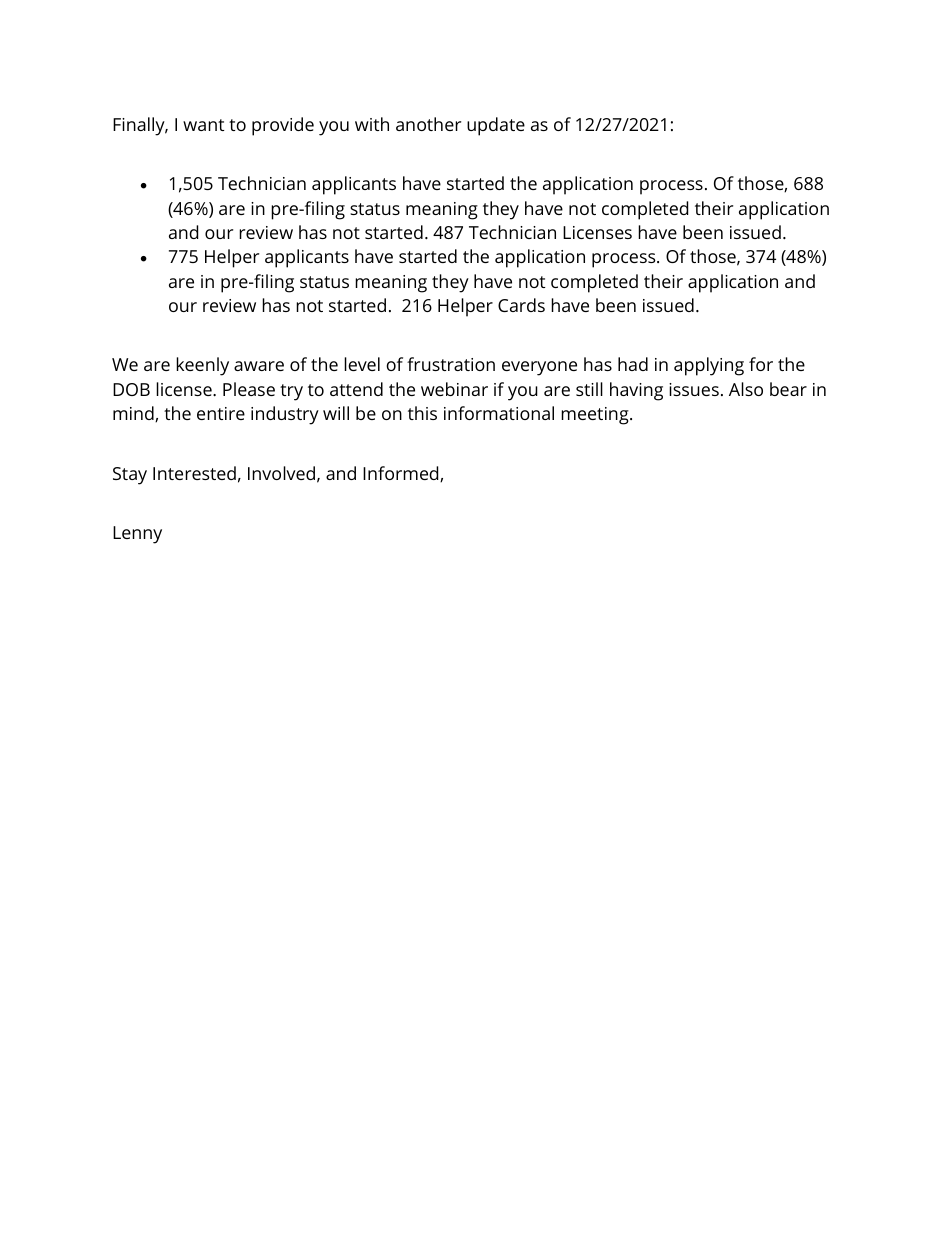 The height and width of the page is (1233, 952). Describe the element at coordinates (283, 126) in the page. I see `provide` at that location.
